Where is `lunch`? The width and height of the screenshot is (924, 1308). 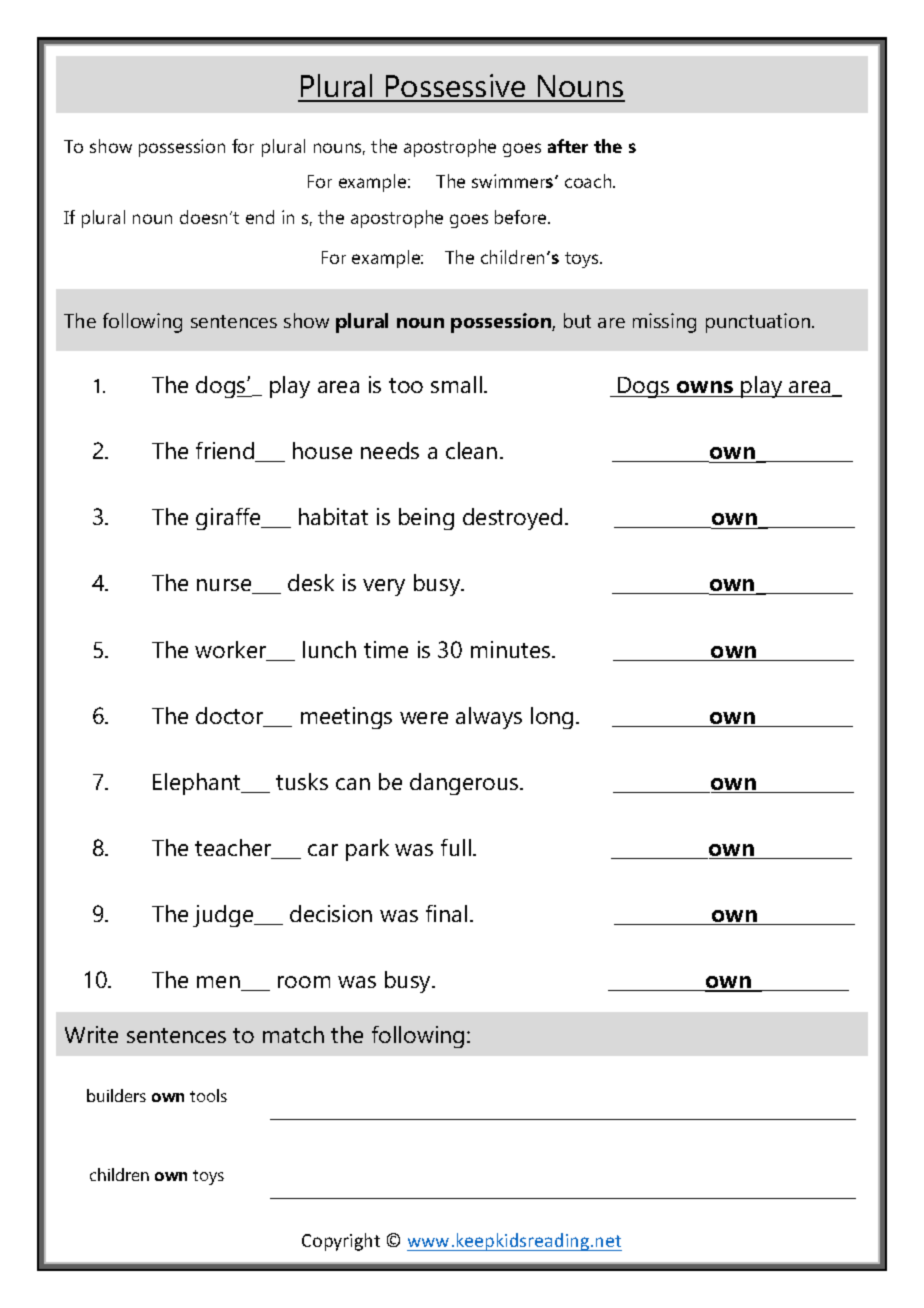
lunch is located at coordinates (329, 649).
